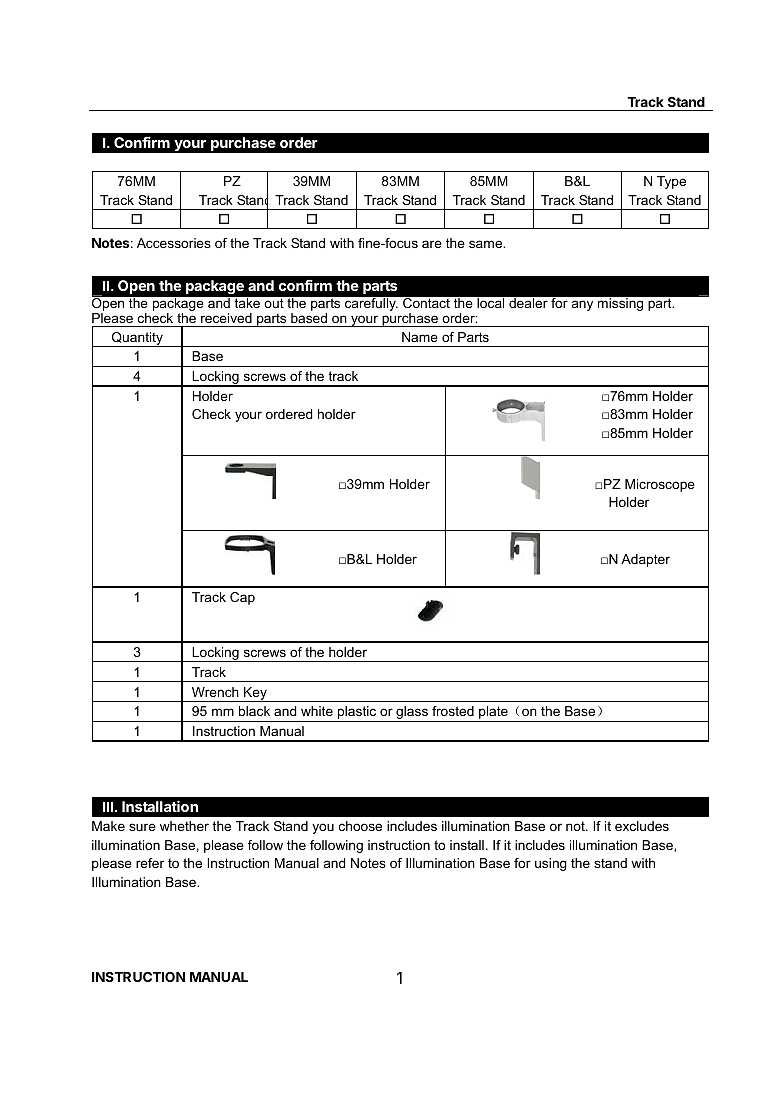 This image has width=775, height=1095. What do you see at coordinates (137, 339) in the image?
I see `Quantity` at bounding box center [137, 339].
